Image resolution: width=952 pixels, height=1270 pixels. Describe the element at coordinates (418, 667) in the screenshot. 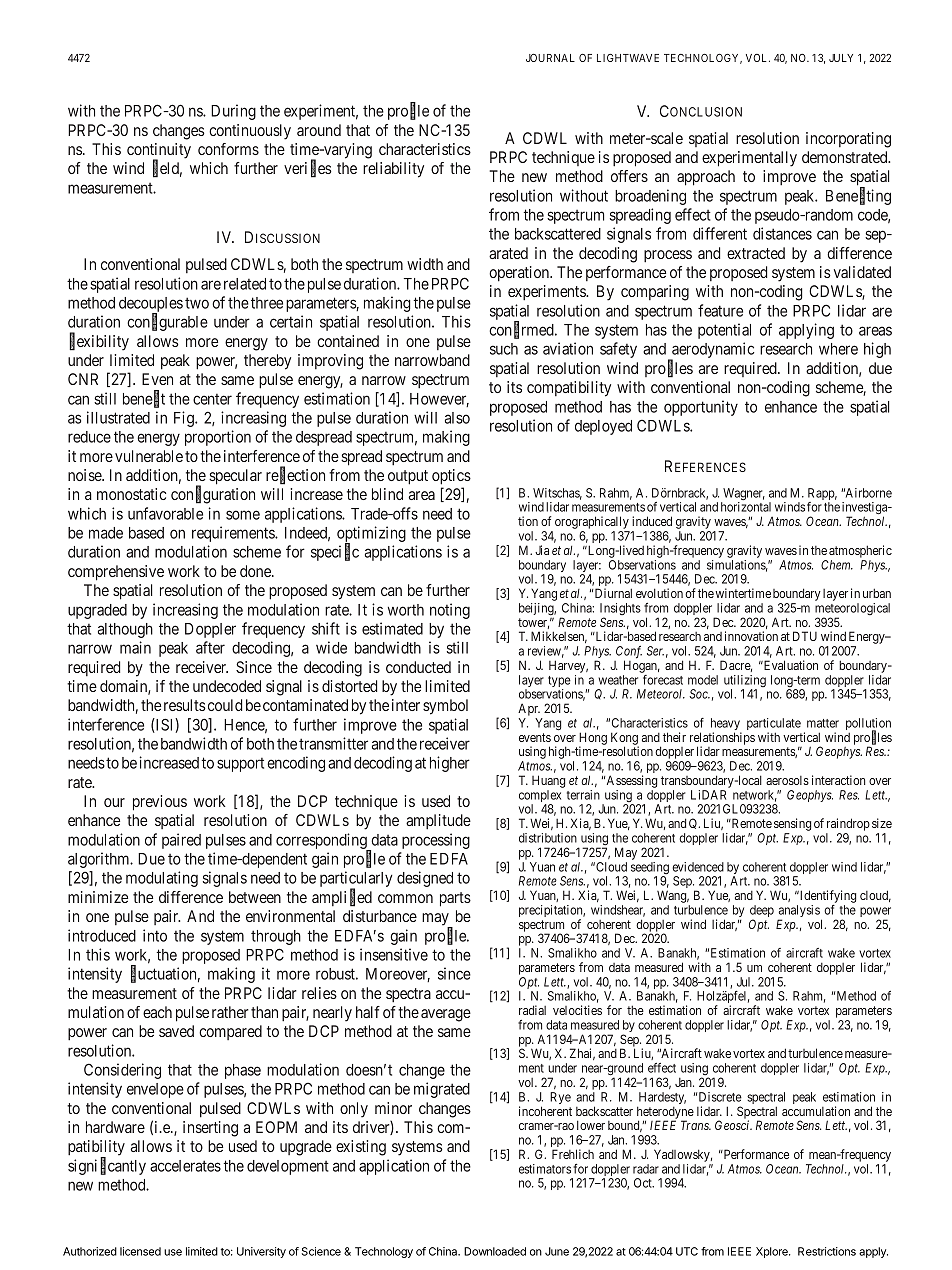

I see `conducted` at that location.
